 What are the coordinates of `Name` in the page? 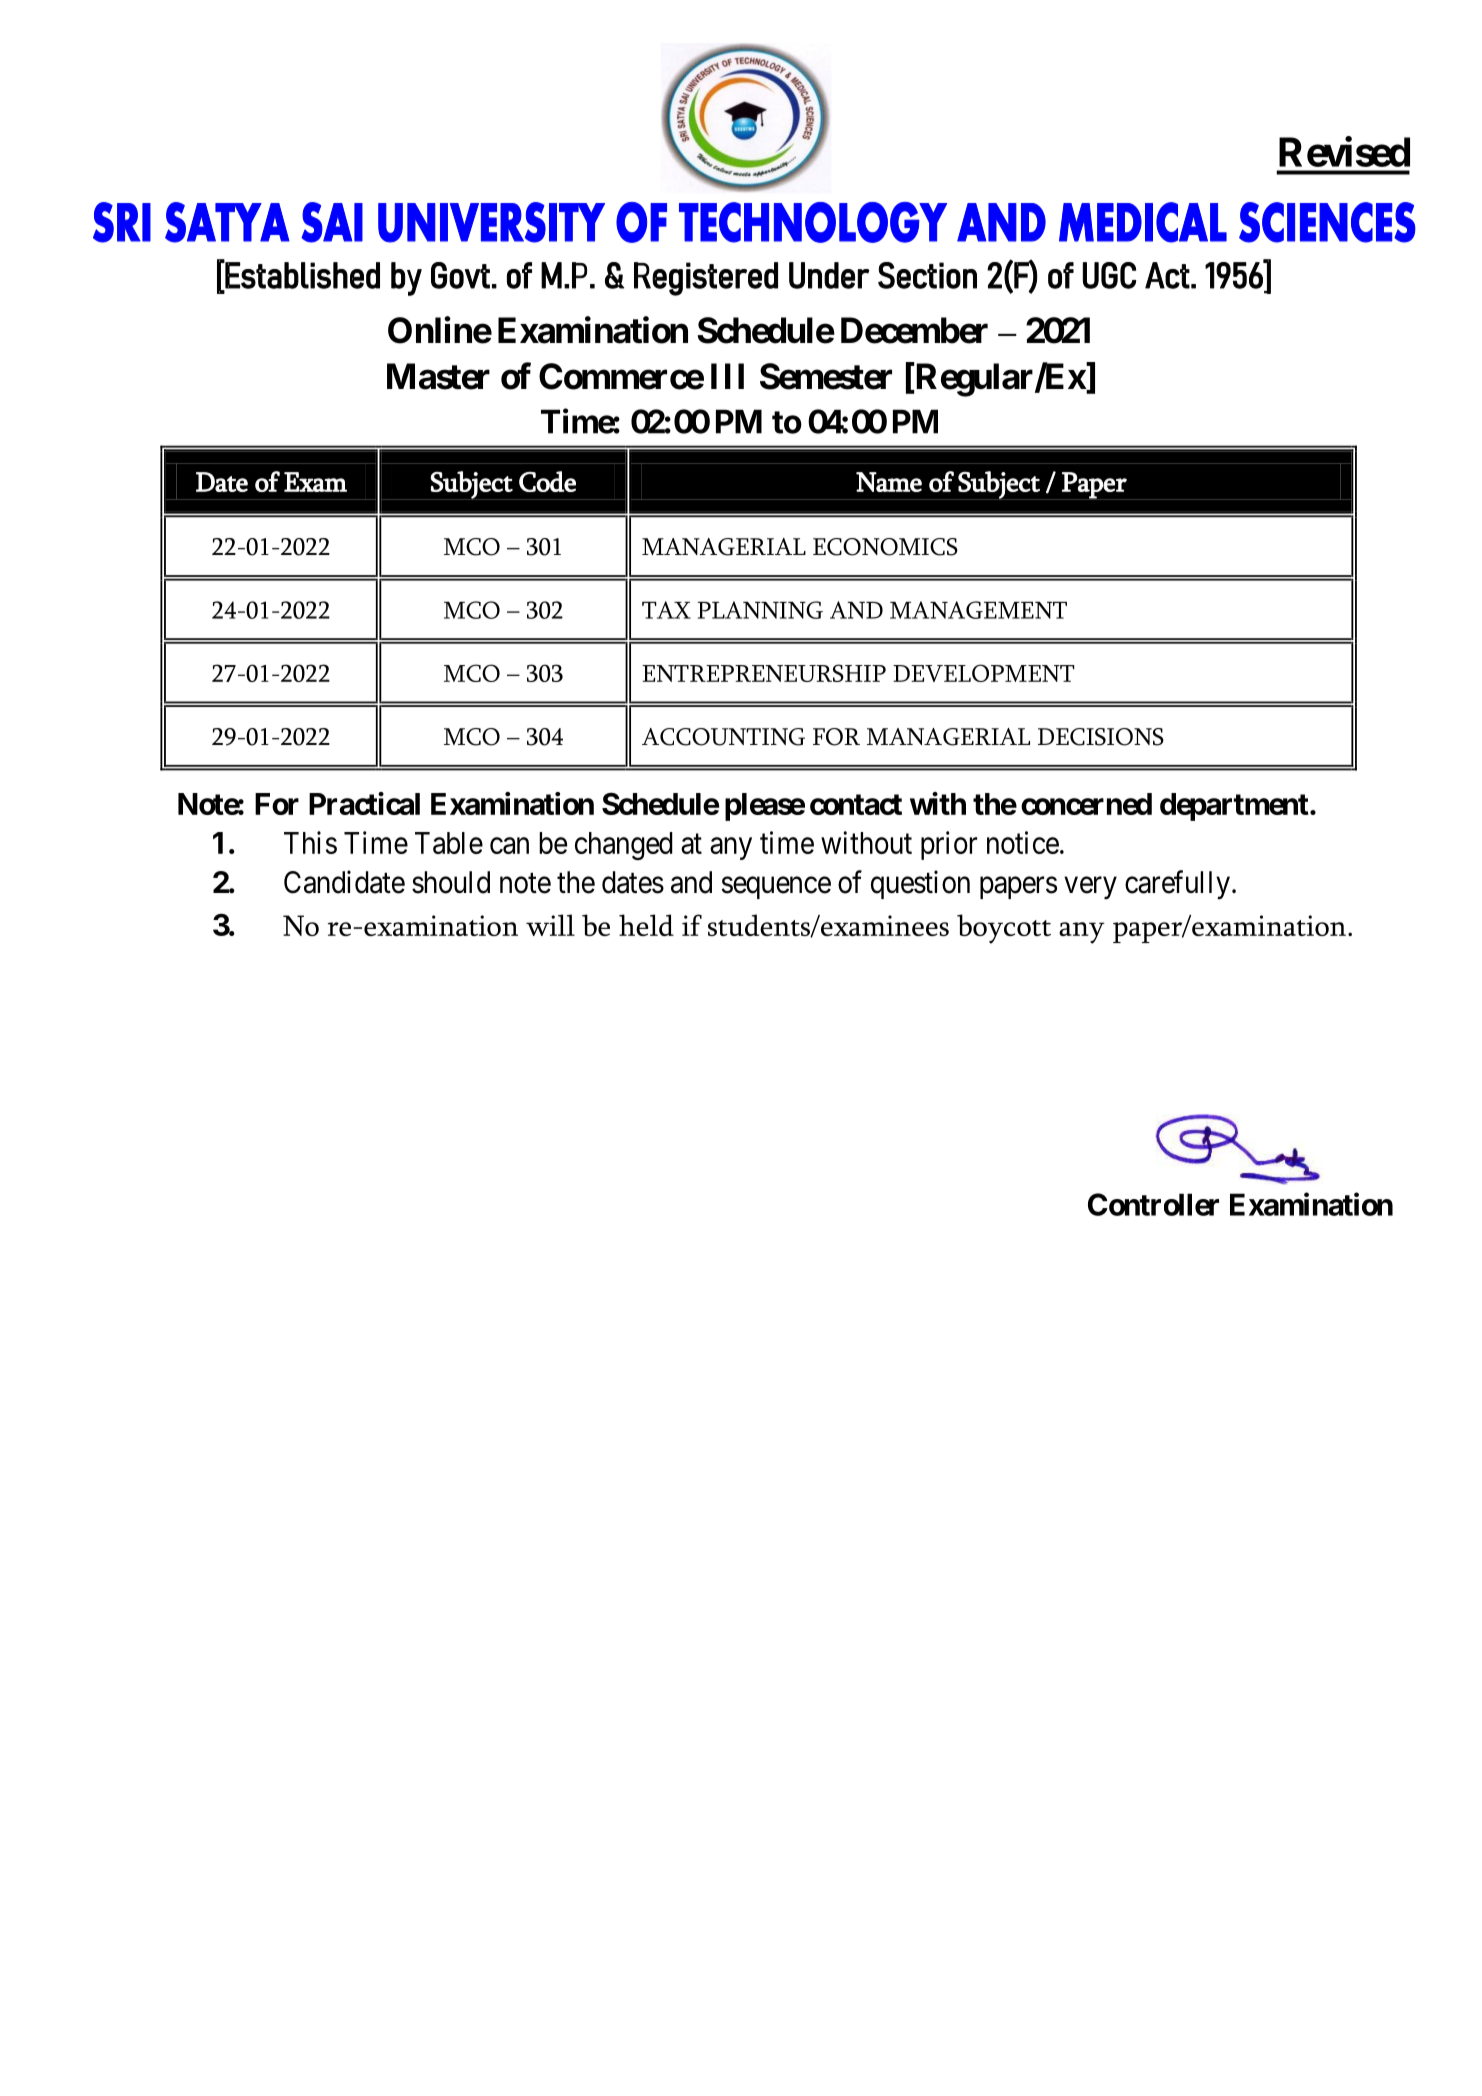 It's located at (889, 482).
